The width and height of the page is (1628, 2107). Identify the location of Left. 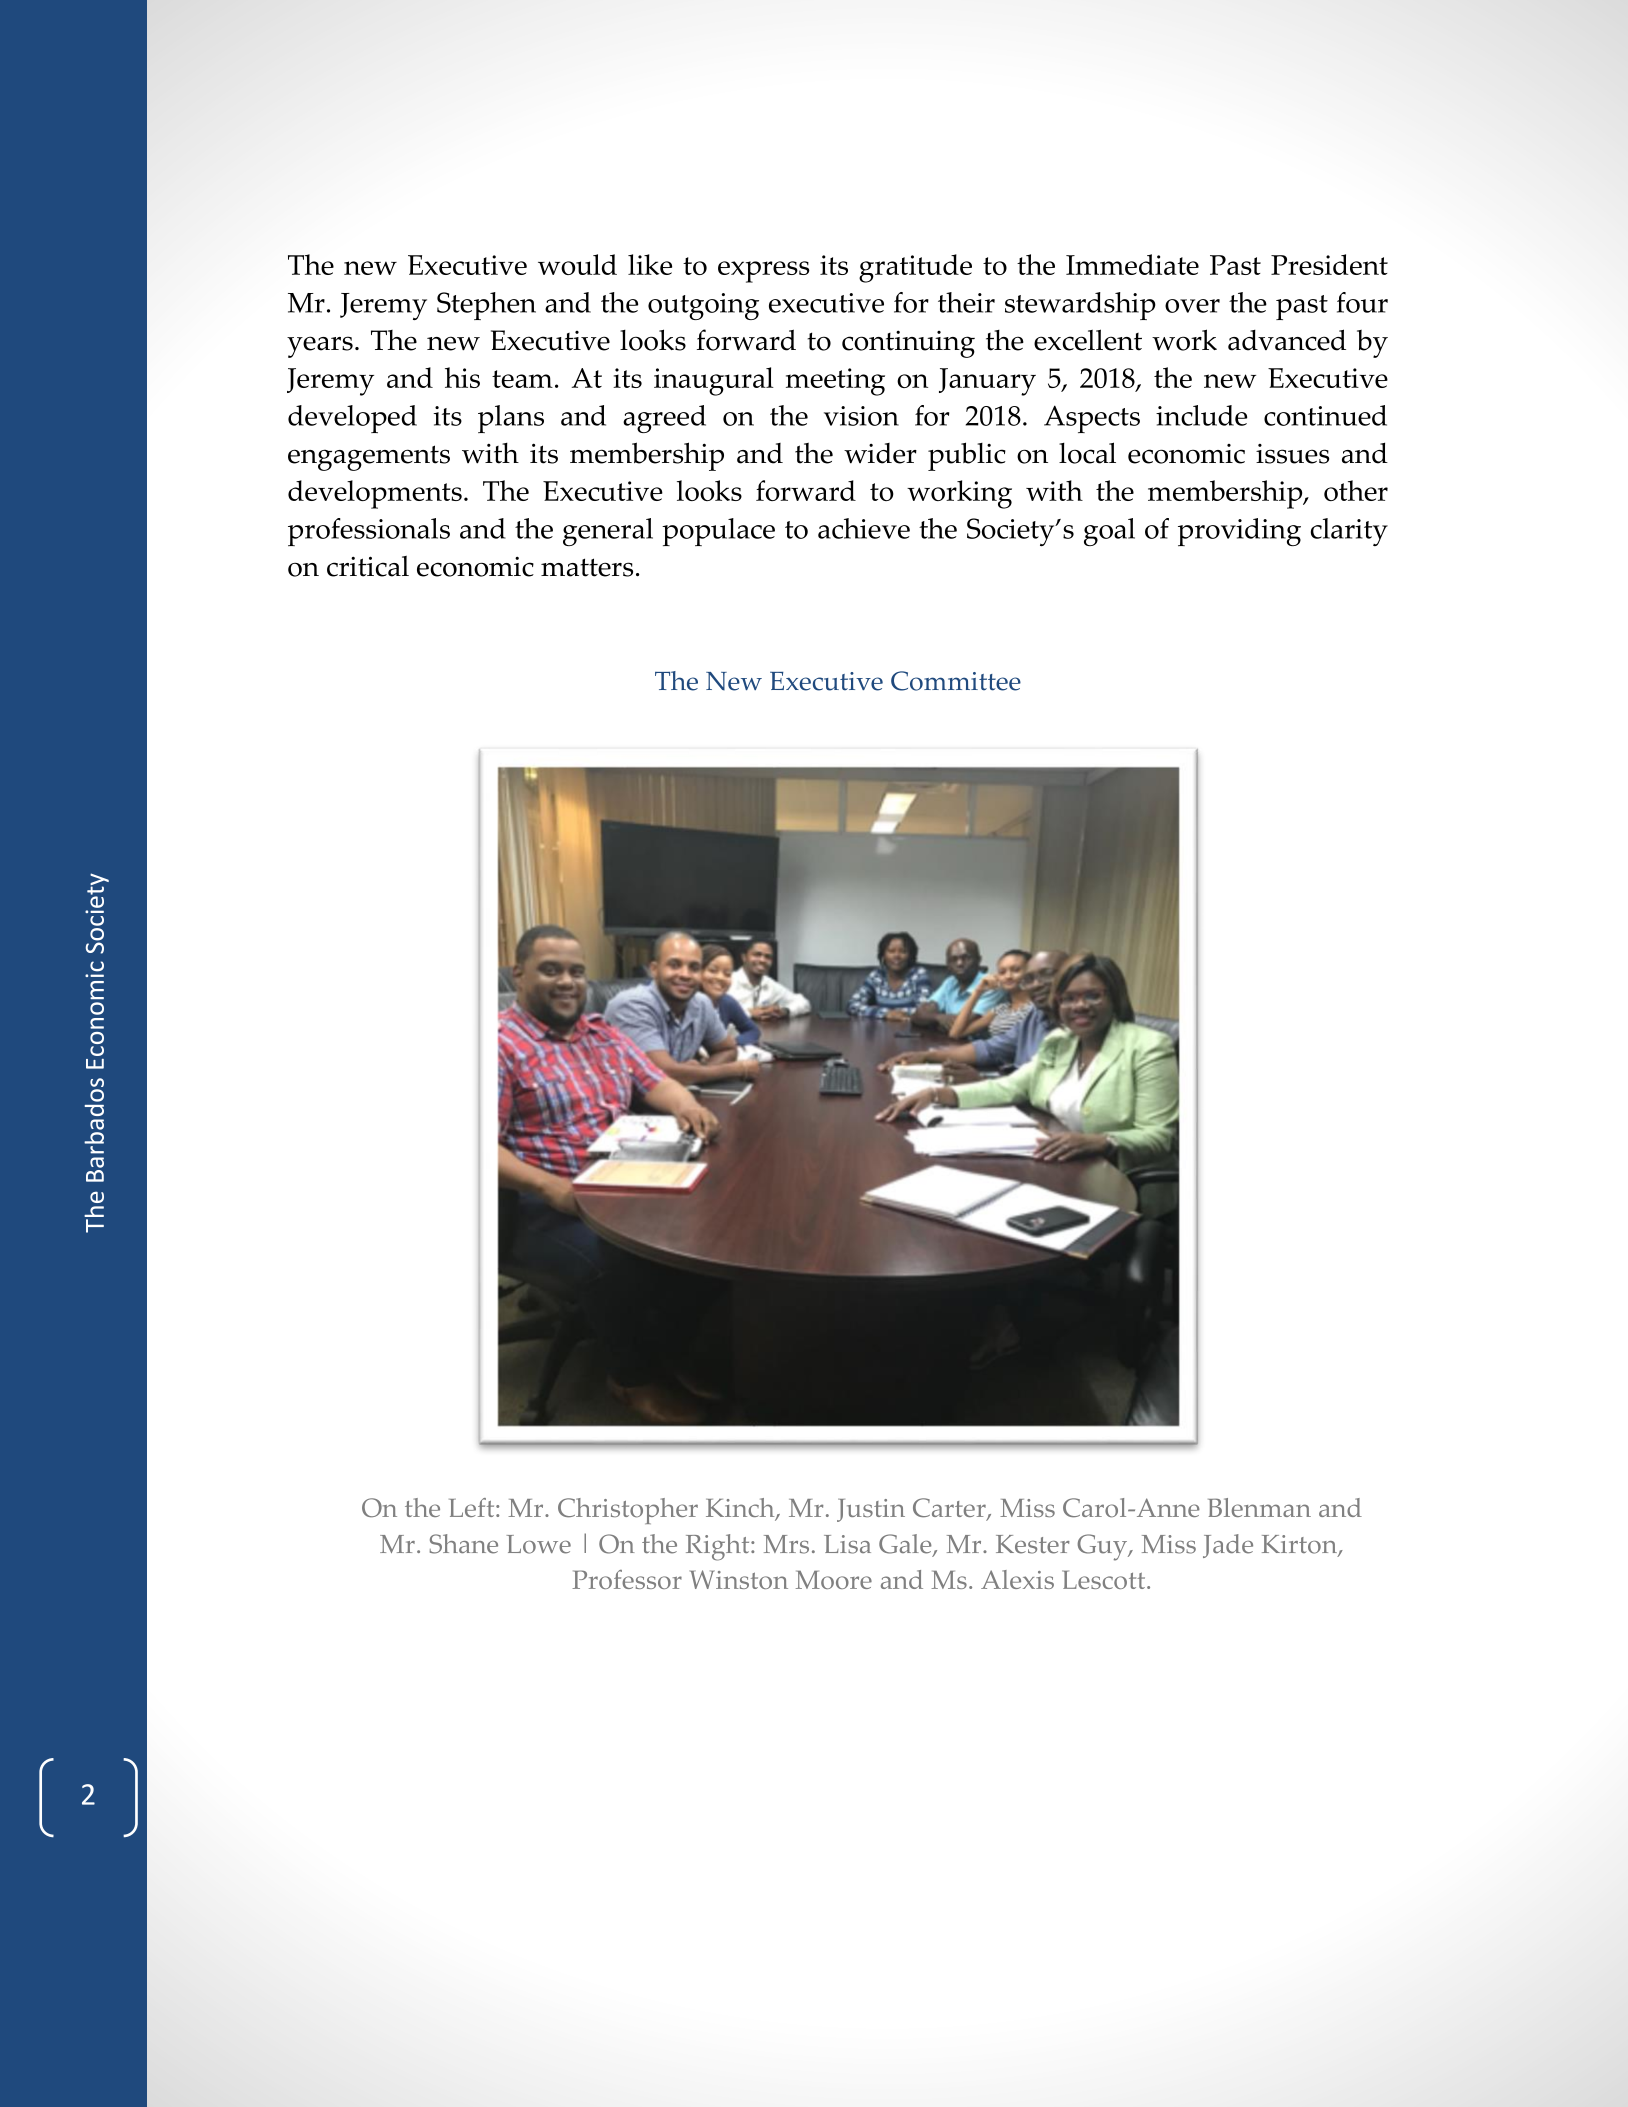
(473, 1507).
